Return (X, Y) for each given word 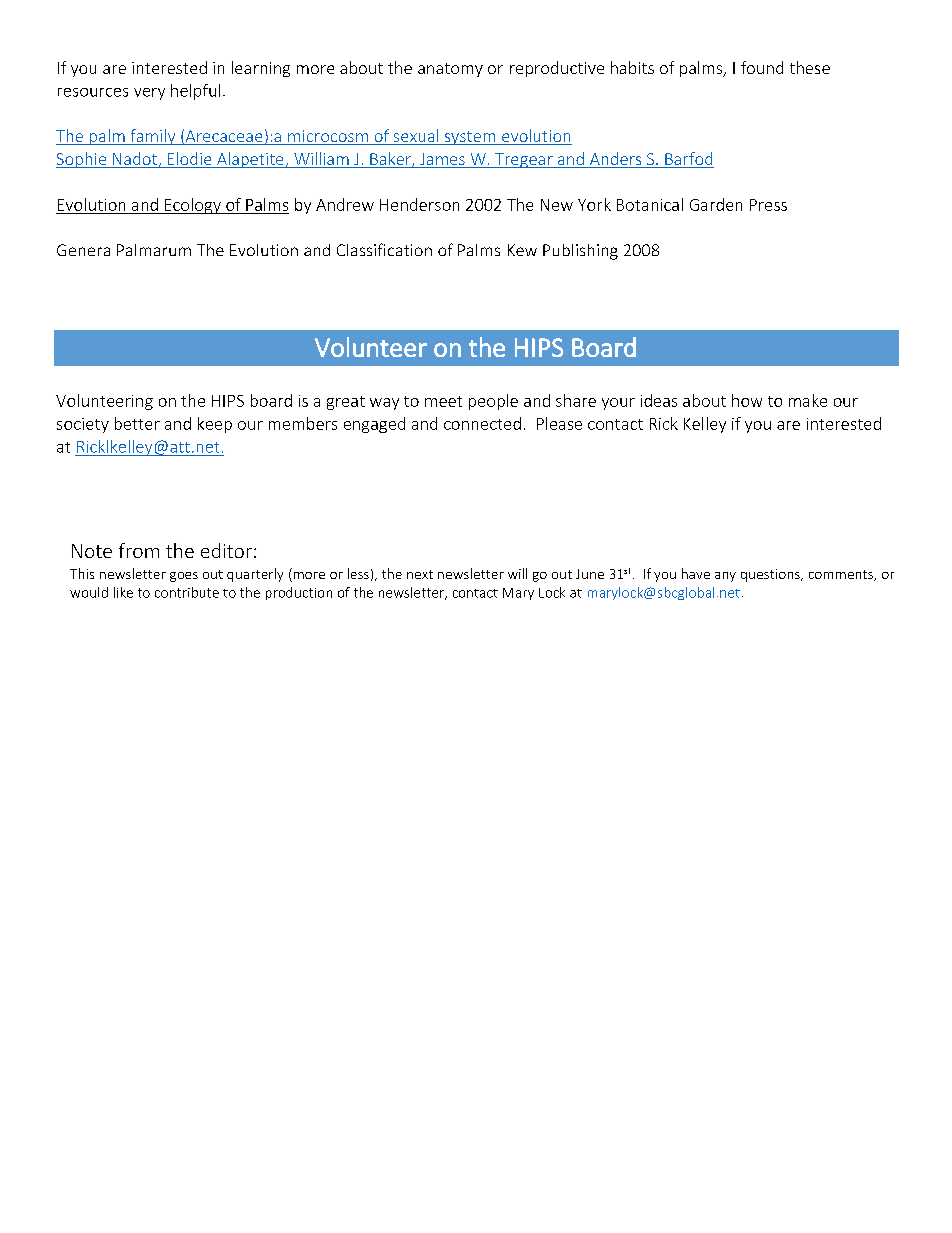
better (137, 423)
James (442, 160)
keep (215, 425)
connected (482, 423)
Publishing (580, 252)
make (808, 400)
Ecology (192, 206)
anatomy (450, 70)
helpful (195, 92)
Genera (83, 250)
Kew (522, 250)
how (747, 400)
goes (184, 577)
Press (768, 205)
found (762, 67)
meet (443, 401)
